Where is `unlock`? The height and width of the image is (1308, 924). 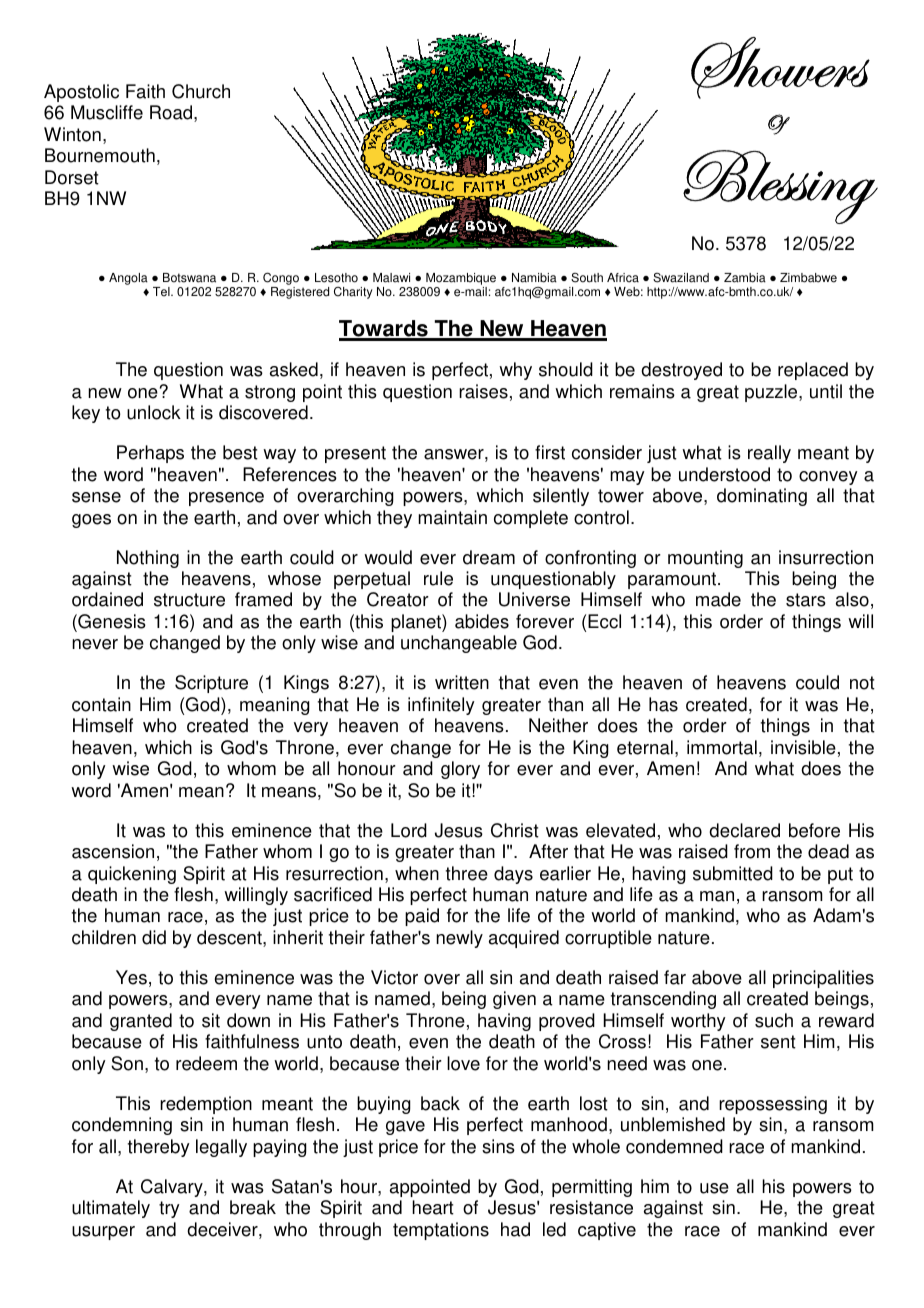 unlock is located at coordinates (154, 412).
